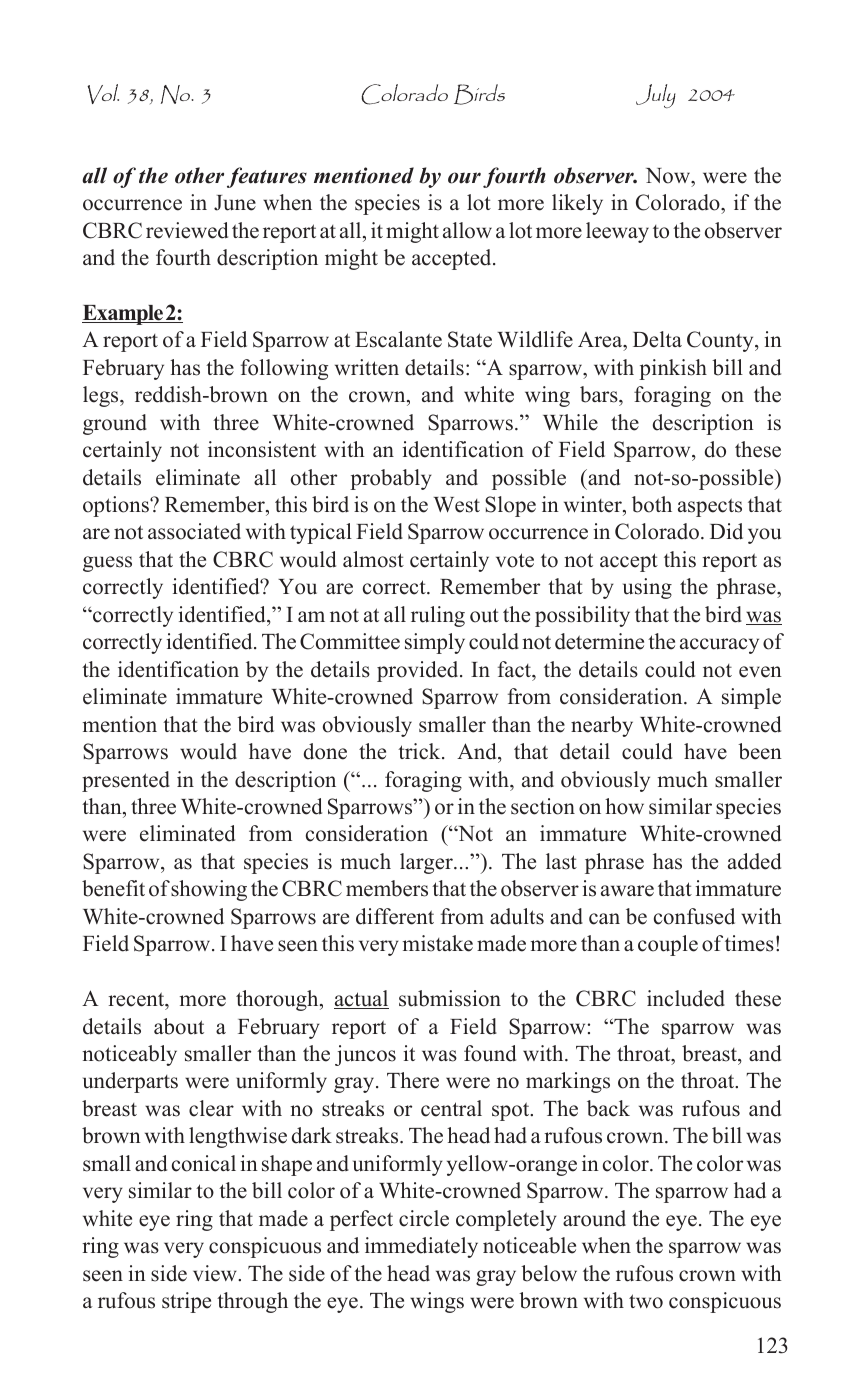 The image size is (864, 1400). Describe the element at coordinates (617, 232) in the page. I see `leeway` at that location.
